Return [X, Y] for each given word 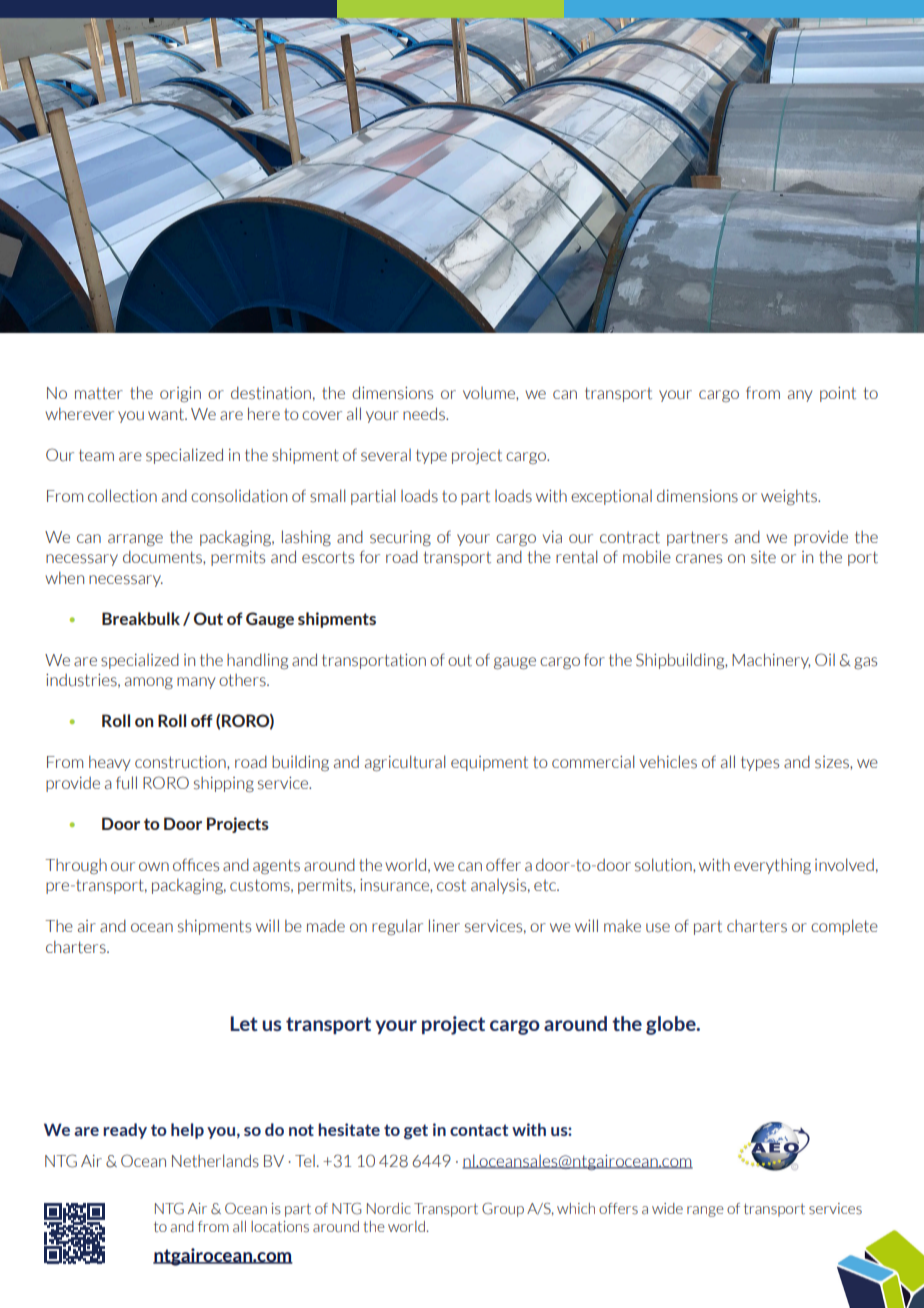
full [126, 783]
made [326, 926]
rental [576, 557]
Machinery [771, 661]
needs [425, 414]
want [167, 414]
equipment [489, 763]
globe [672, 1025]
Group [503, 1210]
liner [444, 925]
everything [772, 866]
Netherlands [215, 1161]
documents [163, 557]
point [838, 394]
